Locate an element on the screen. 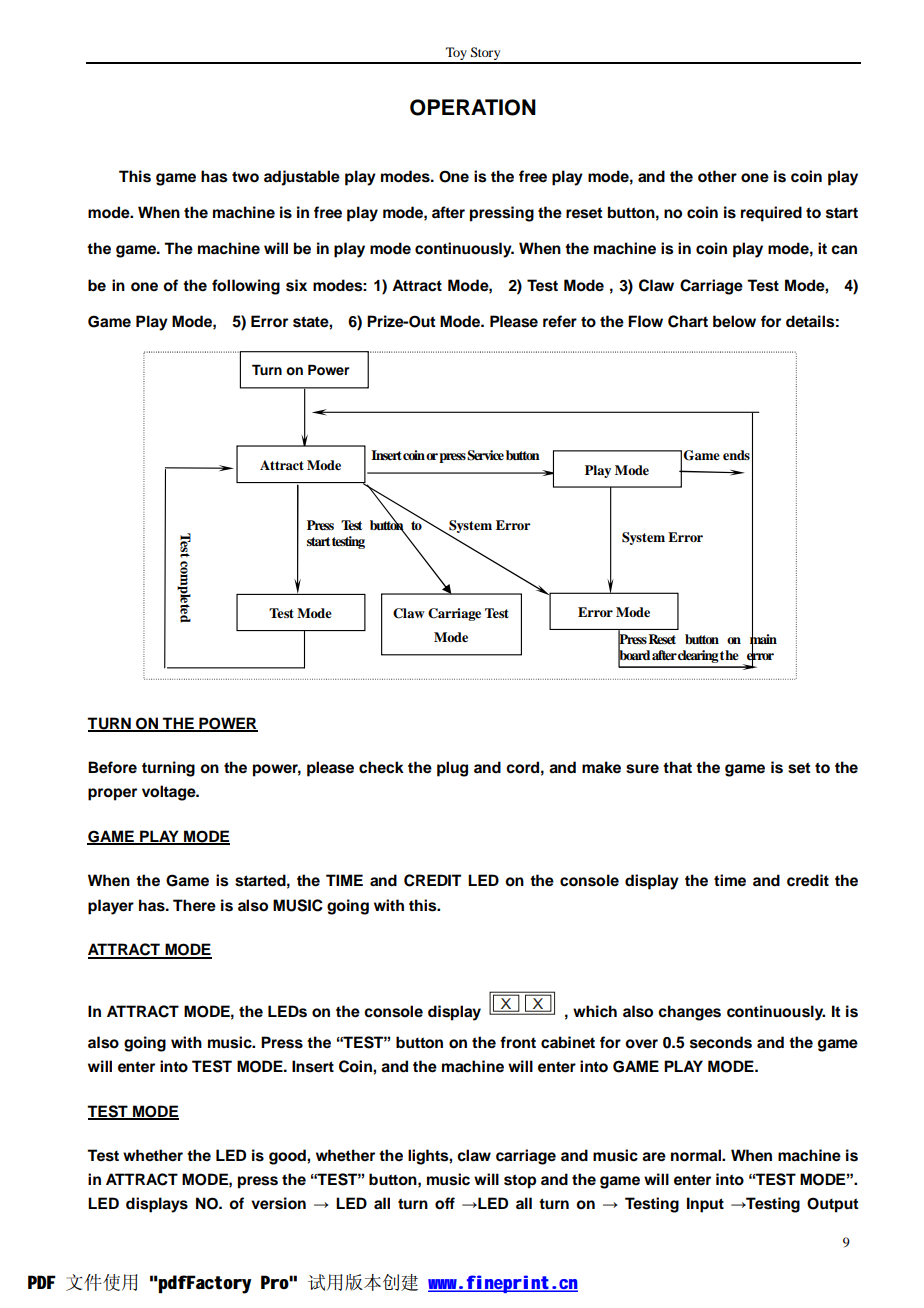 The image size is (924, 1308). refer is located at coordinates (560, 321).
